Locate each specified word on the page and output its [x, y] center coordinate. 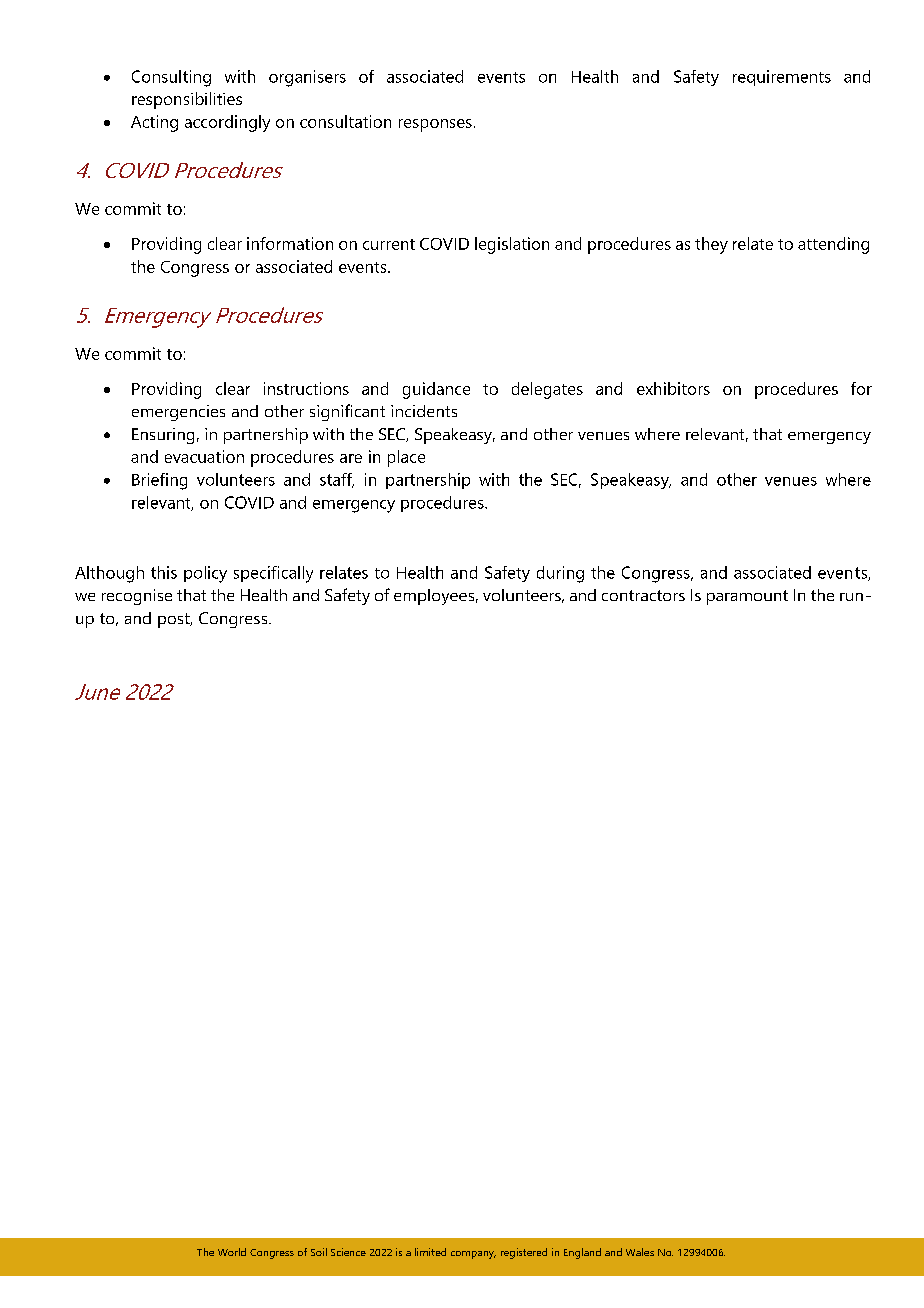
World [232, 1252]
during [560, 574]
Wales [640, 1252]
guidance [436, 390]
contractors [643, 595]
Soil [319, 1252]
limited [430, 1252]
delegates [547, 390]
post [175, 620]
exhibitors [673, 388]
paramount [747, 597]
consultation [345, 121]
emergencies [178, 413]
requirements [782, 78]
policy [205, 574]
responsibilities [187, 100]
